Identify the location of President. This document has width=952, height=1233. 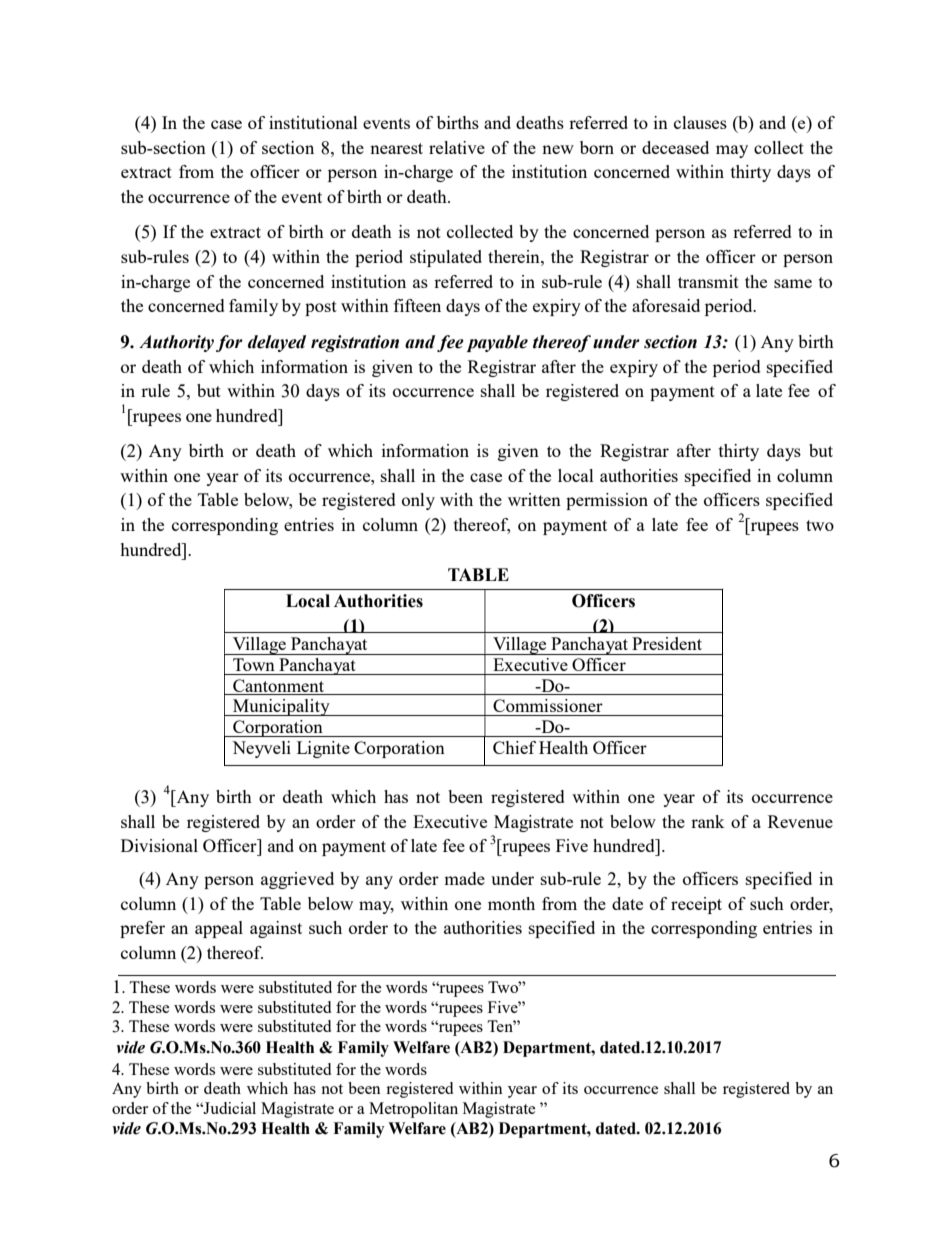
(667, 643).
